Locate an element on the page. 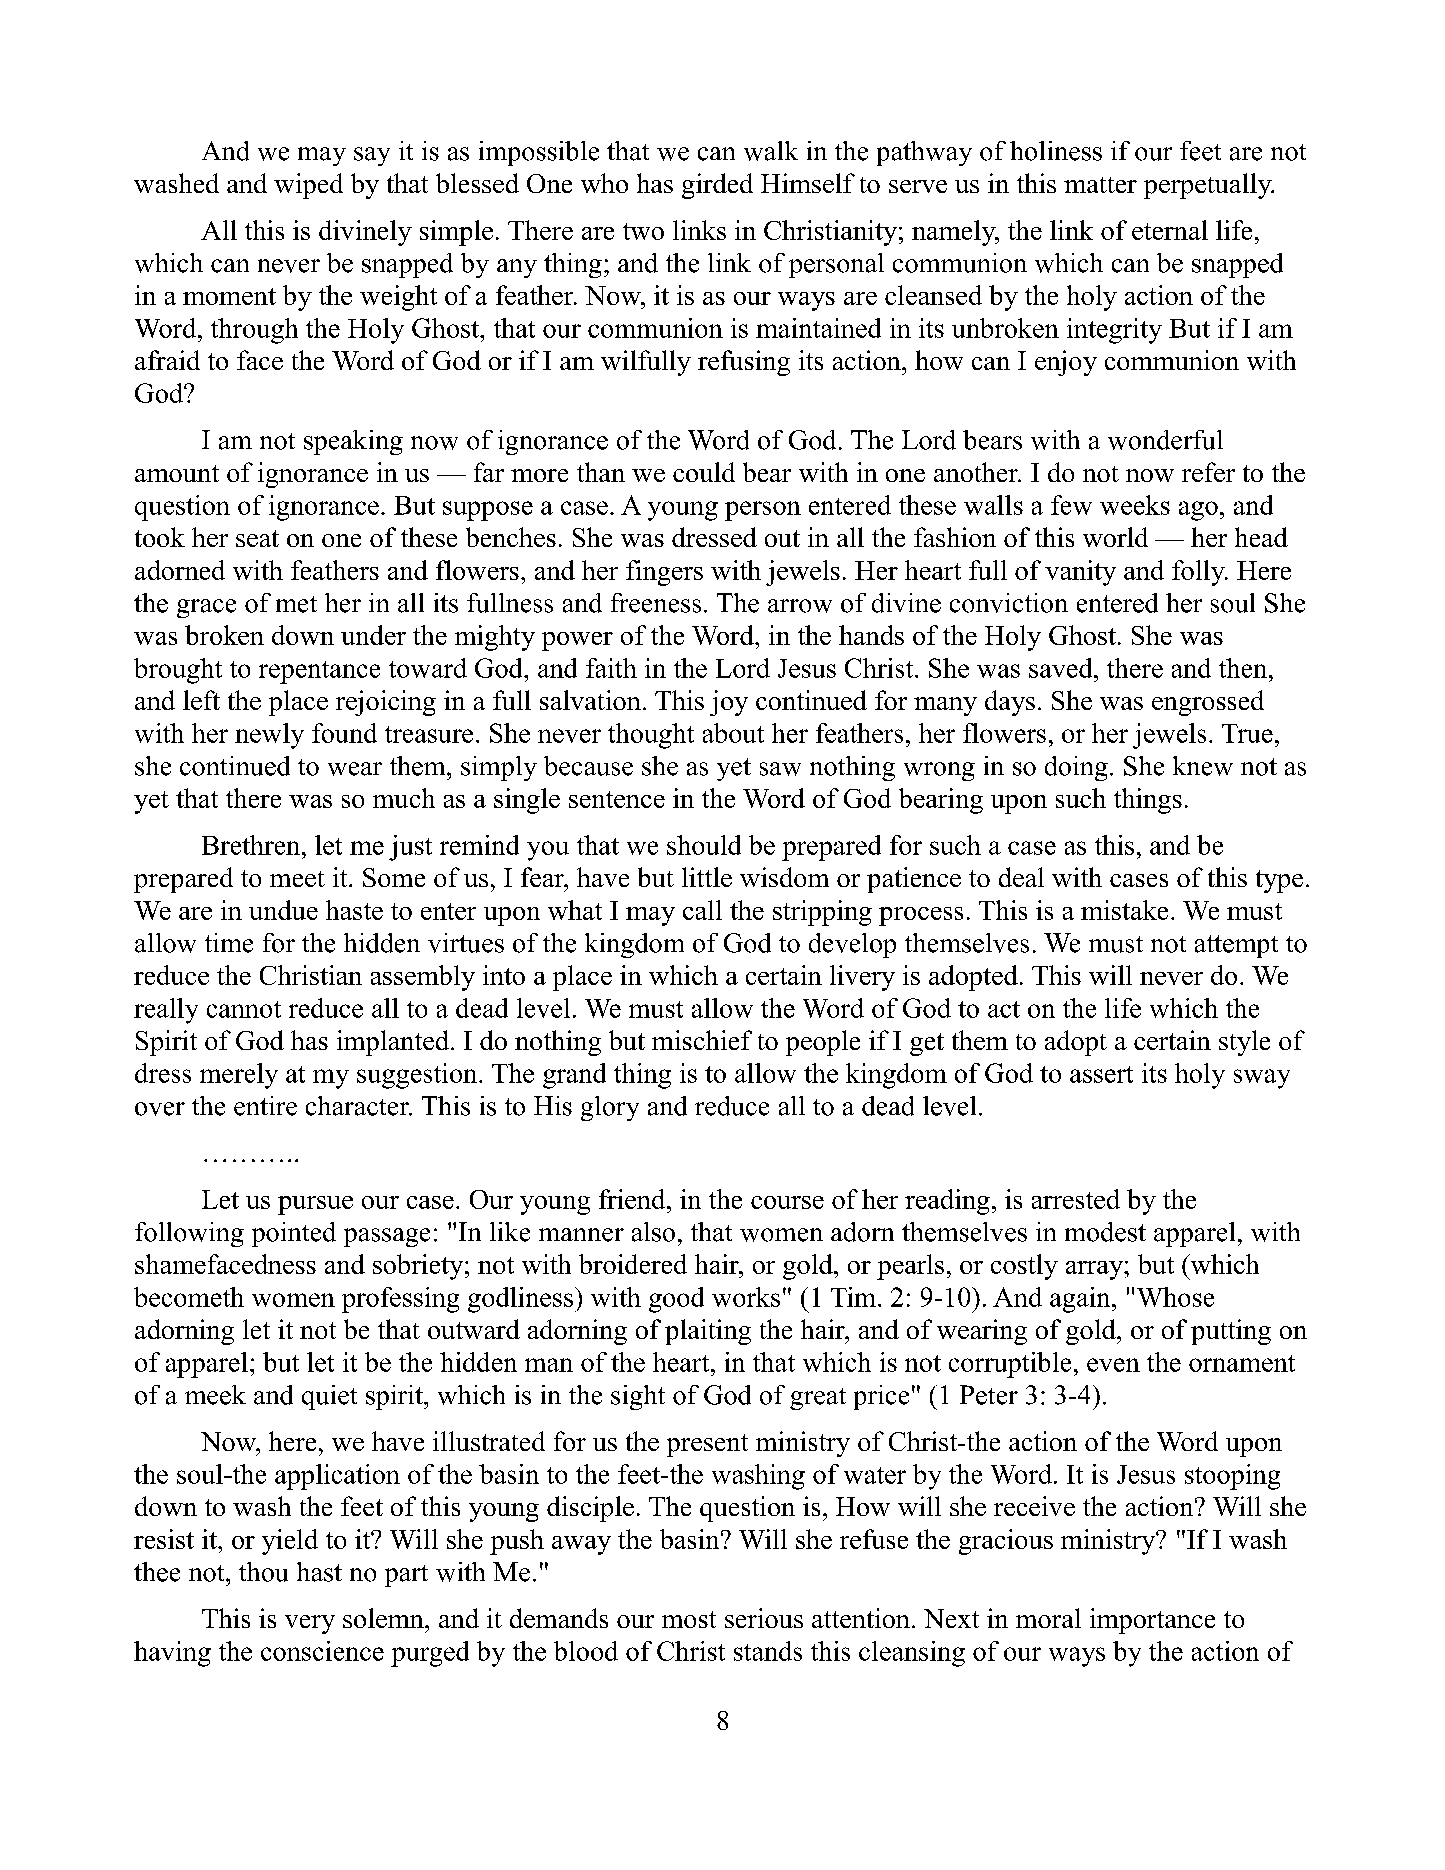 The width and height of the document is (1445, 1870). girded is located at coordinates (717, 186).
